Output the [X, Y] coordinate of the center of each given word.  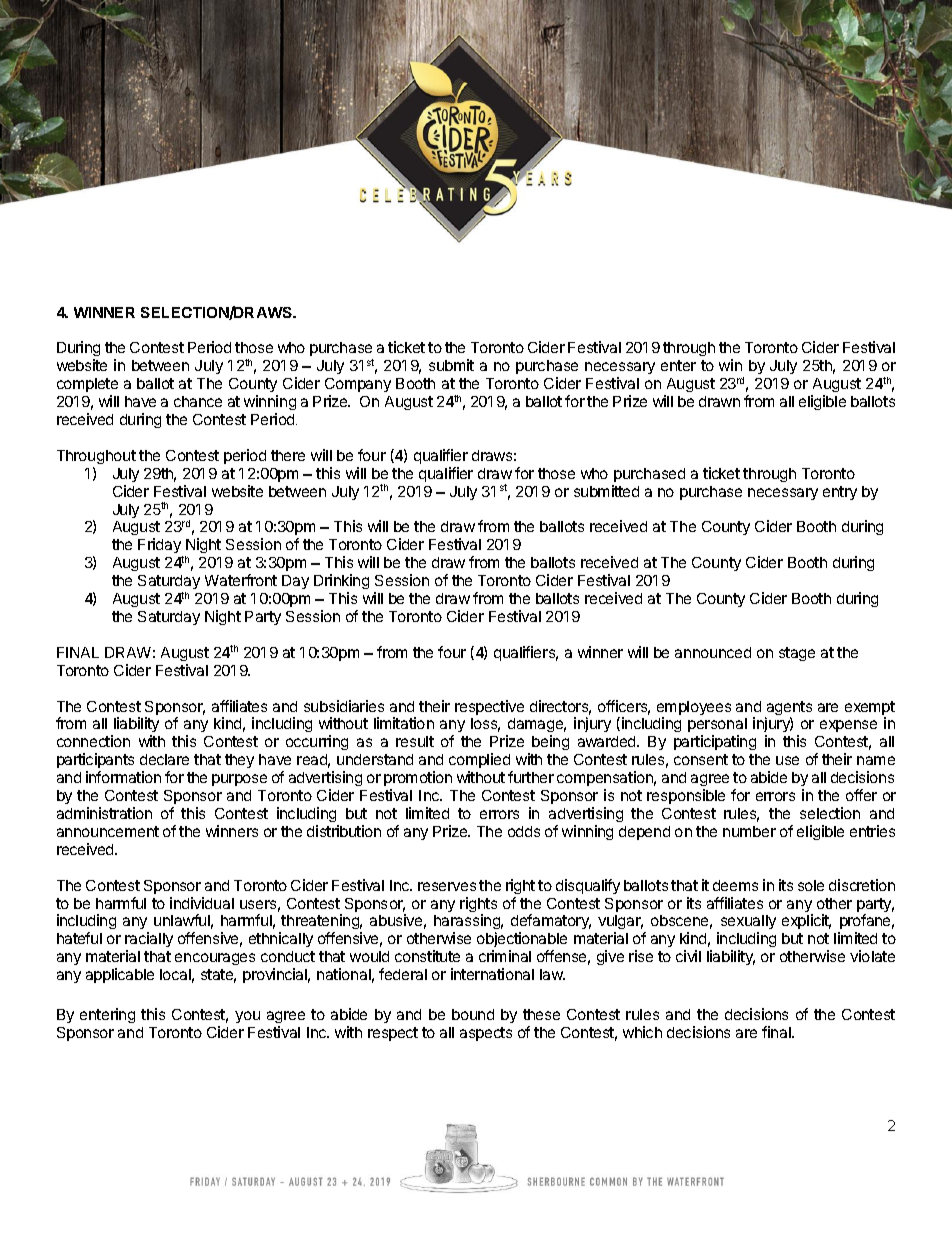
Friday [160, 547]
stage [797, 654]
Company [358, 387]
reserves [447, 886]
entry [840, 493]
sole [811, 885]
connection [93, 741]
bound [473, 1014]
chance [198, 401]
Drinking [341, 583]
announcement [108, 831]
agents [788, 709]
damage [536, 727]
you [247, 1017]
